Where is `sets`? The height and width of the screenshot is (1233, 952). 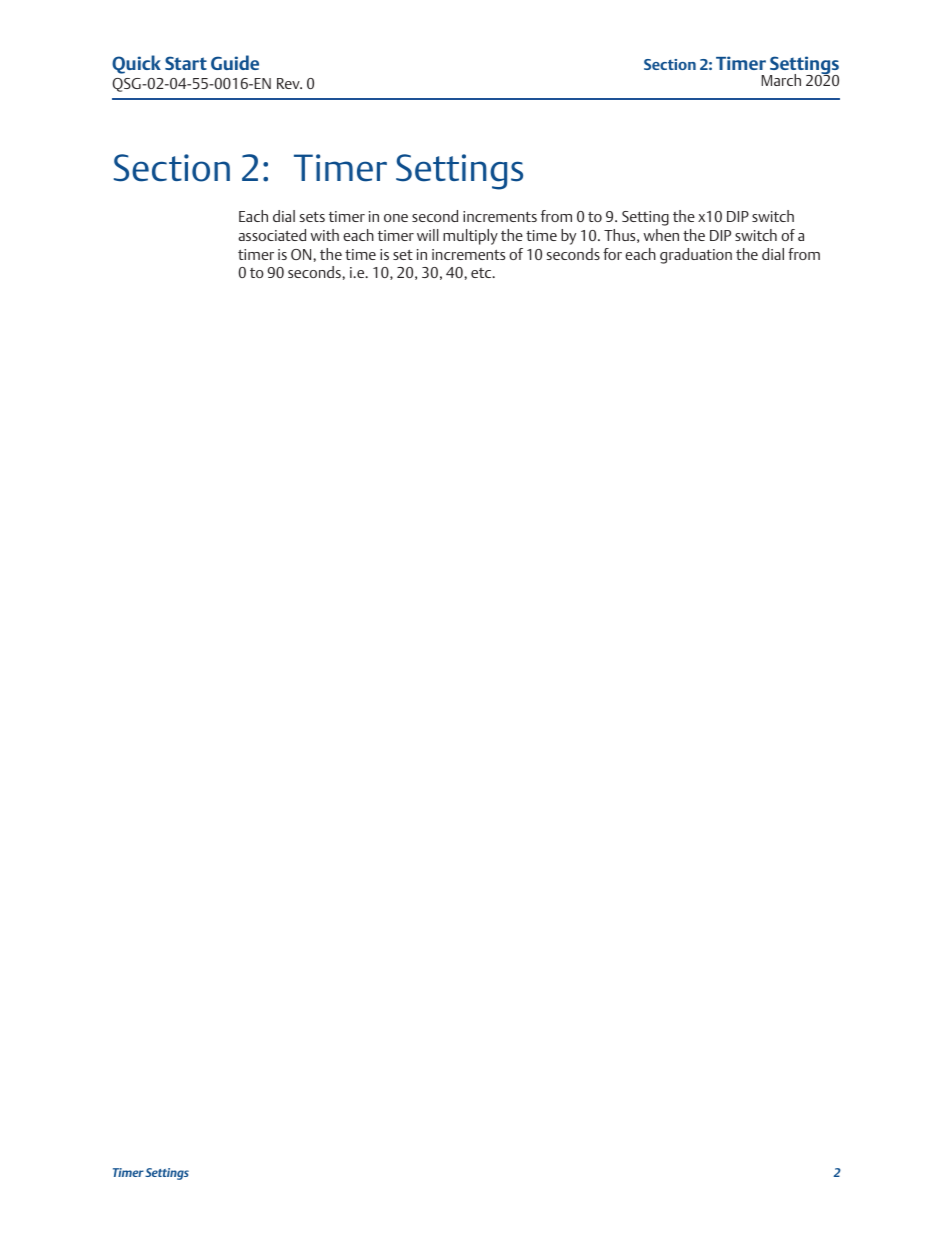 sets is located at coordinates (312, 217).
